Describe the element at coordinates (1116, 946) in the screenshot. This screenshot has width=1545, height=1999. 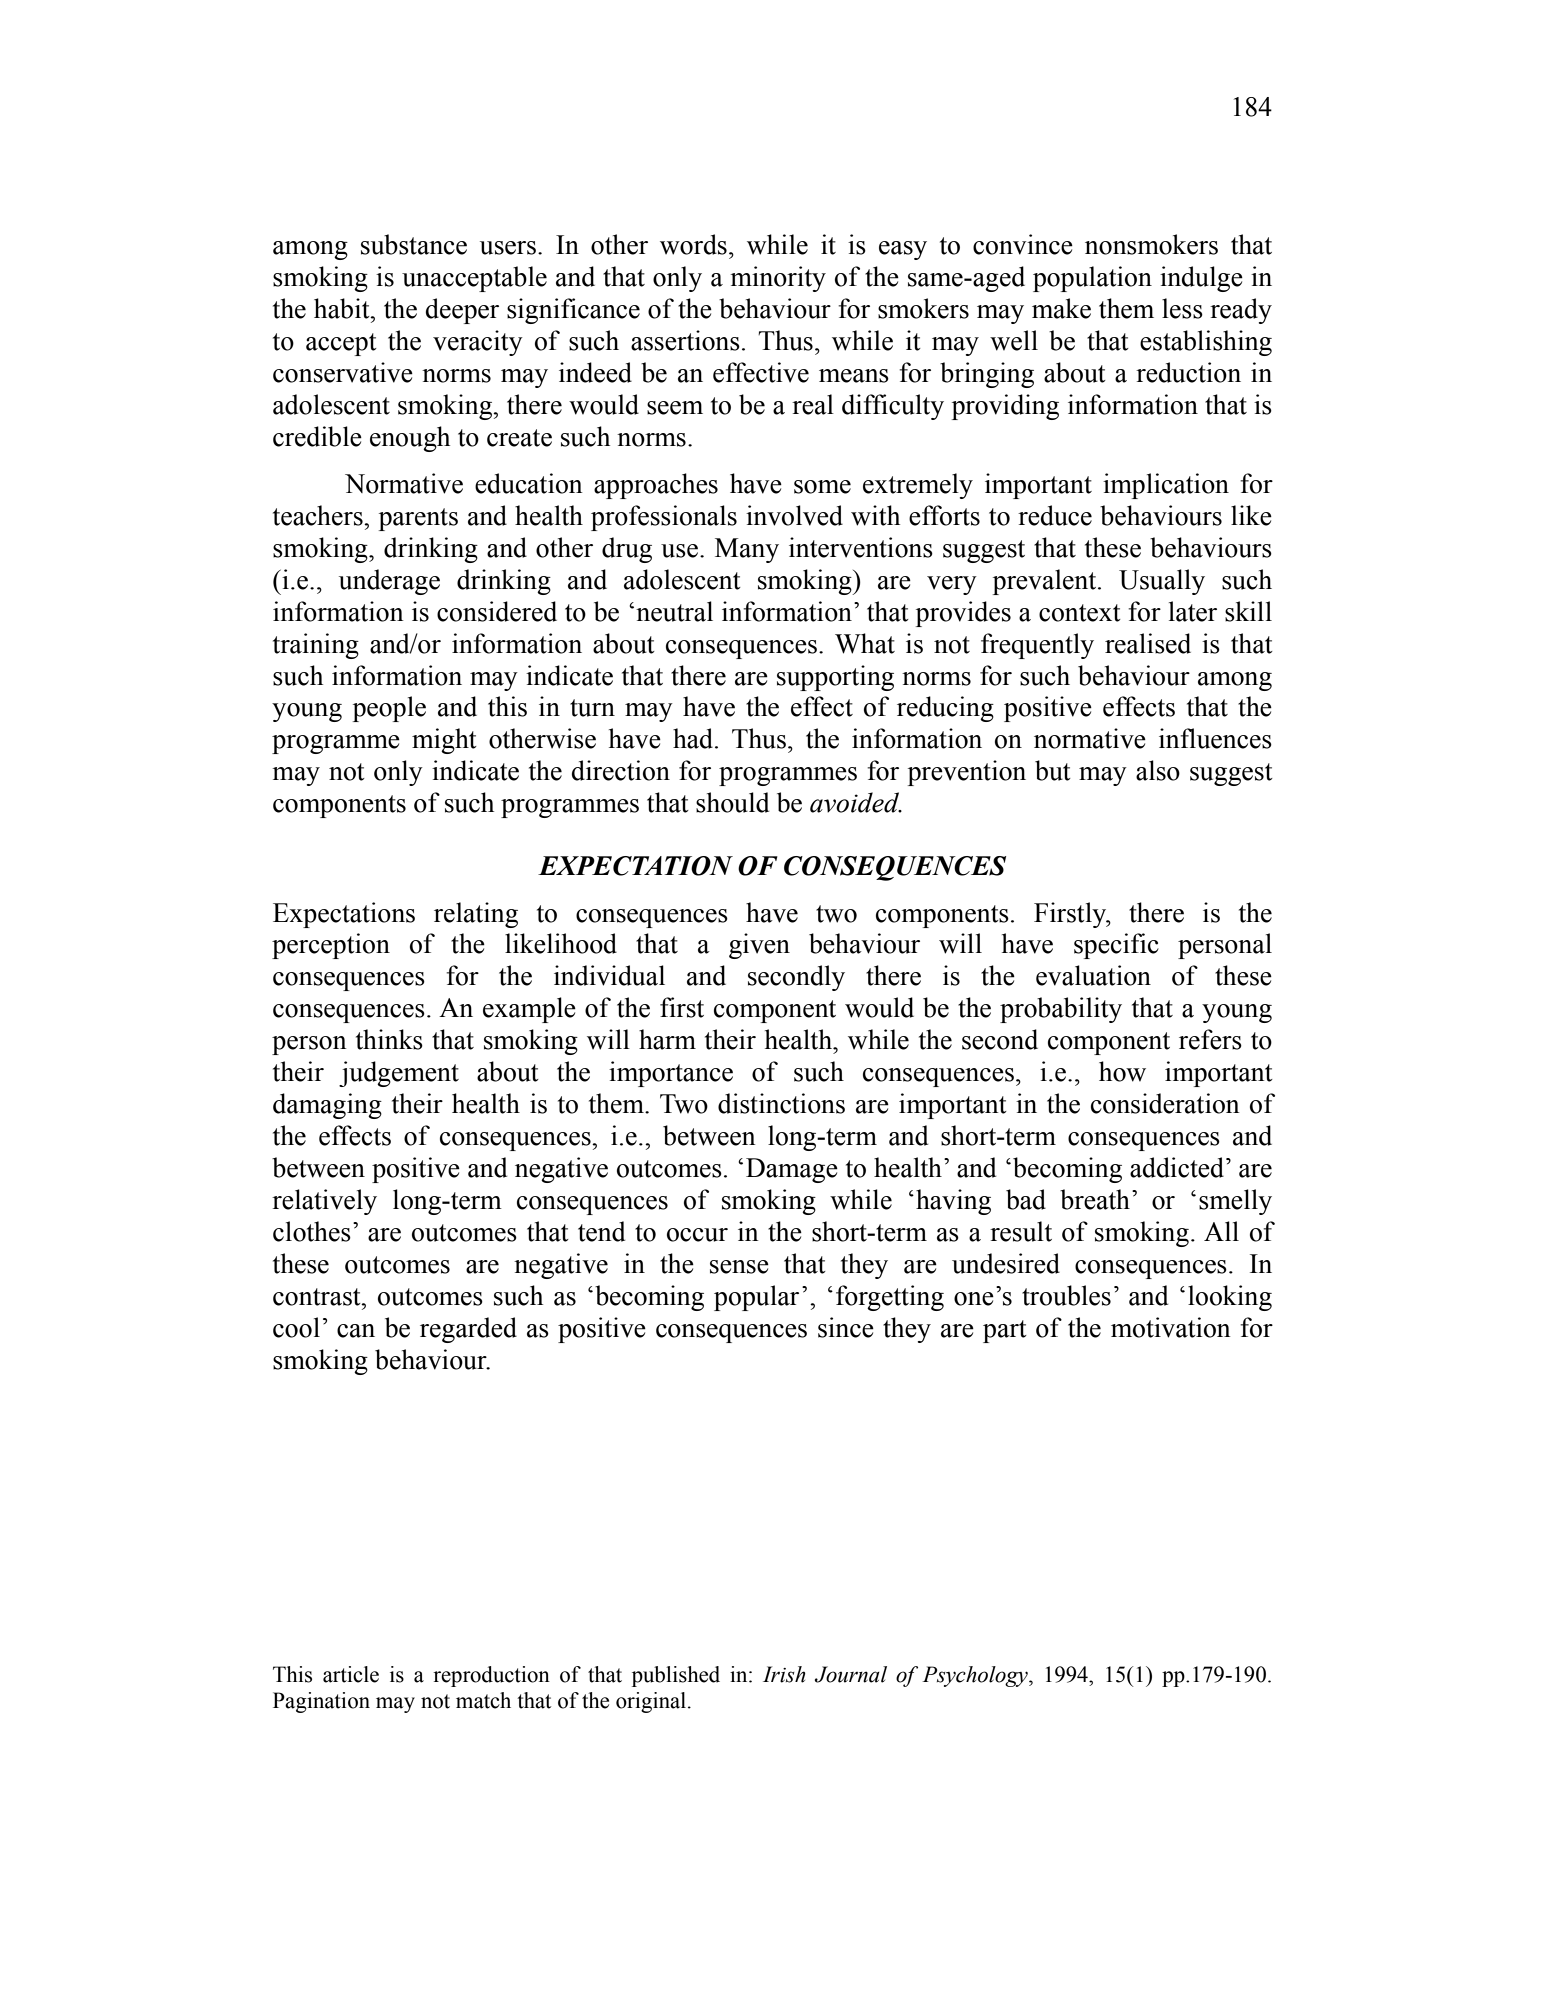
I see `specific` at that location.
